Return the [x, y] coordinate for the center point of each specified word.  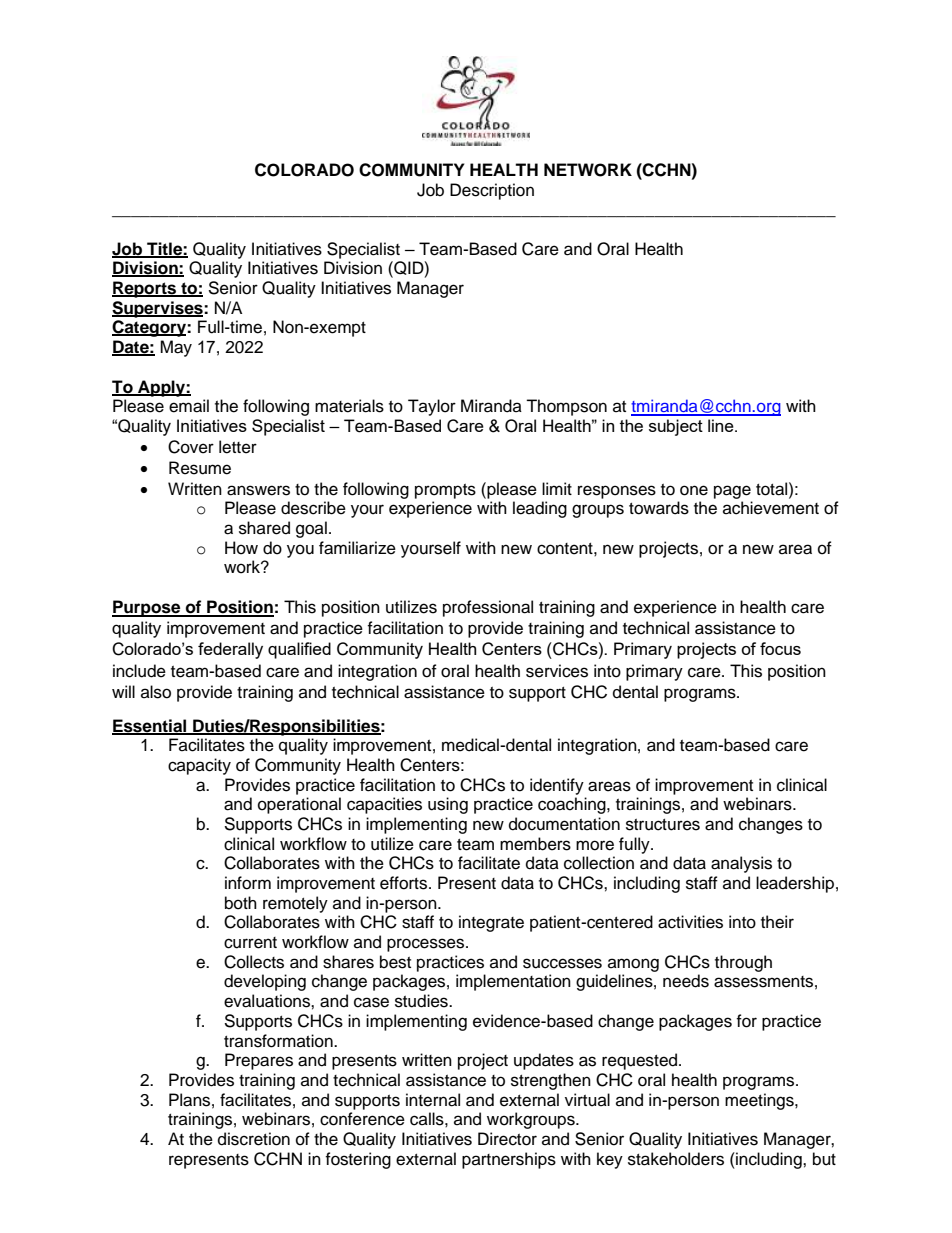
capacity [199, 766]
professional [488, 608]
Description [492, 191]
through [743, 963]
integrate [491, 923]
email [189, 406]
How [241, 548]
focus [780, 648]
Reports [145, 289]
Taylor [432, 407]
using [448, 805]
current [250, 943]
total [773, 489]
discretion [254, 1139]
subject [676, 427]
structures [663, 825]
